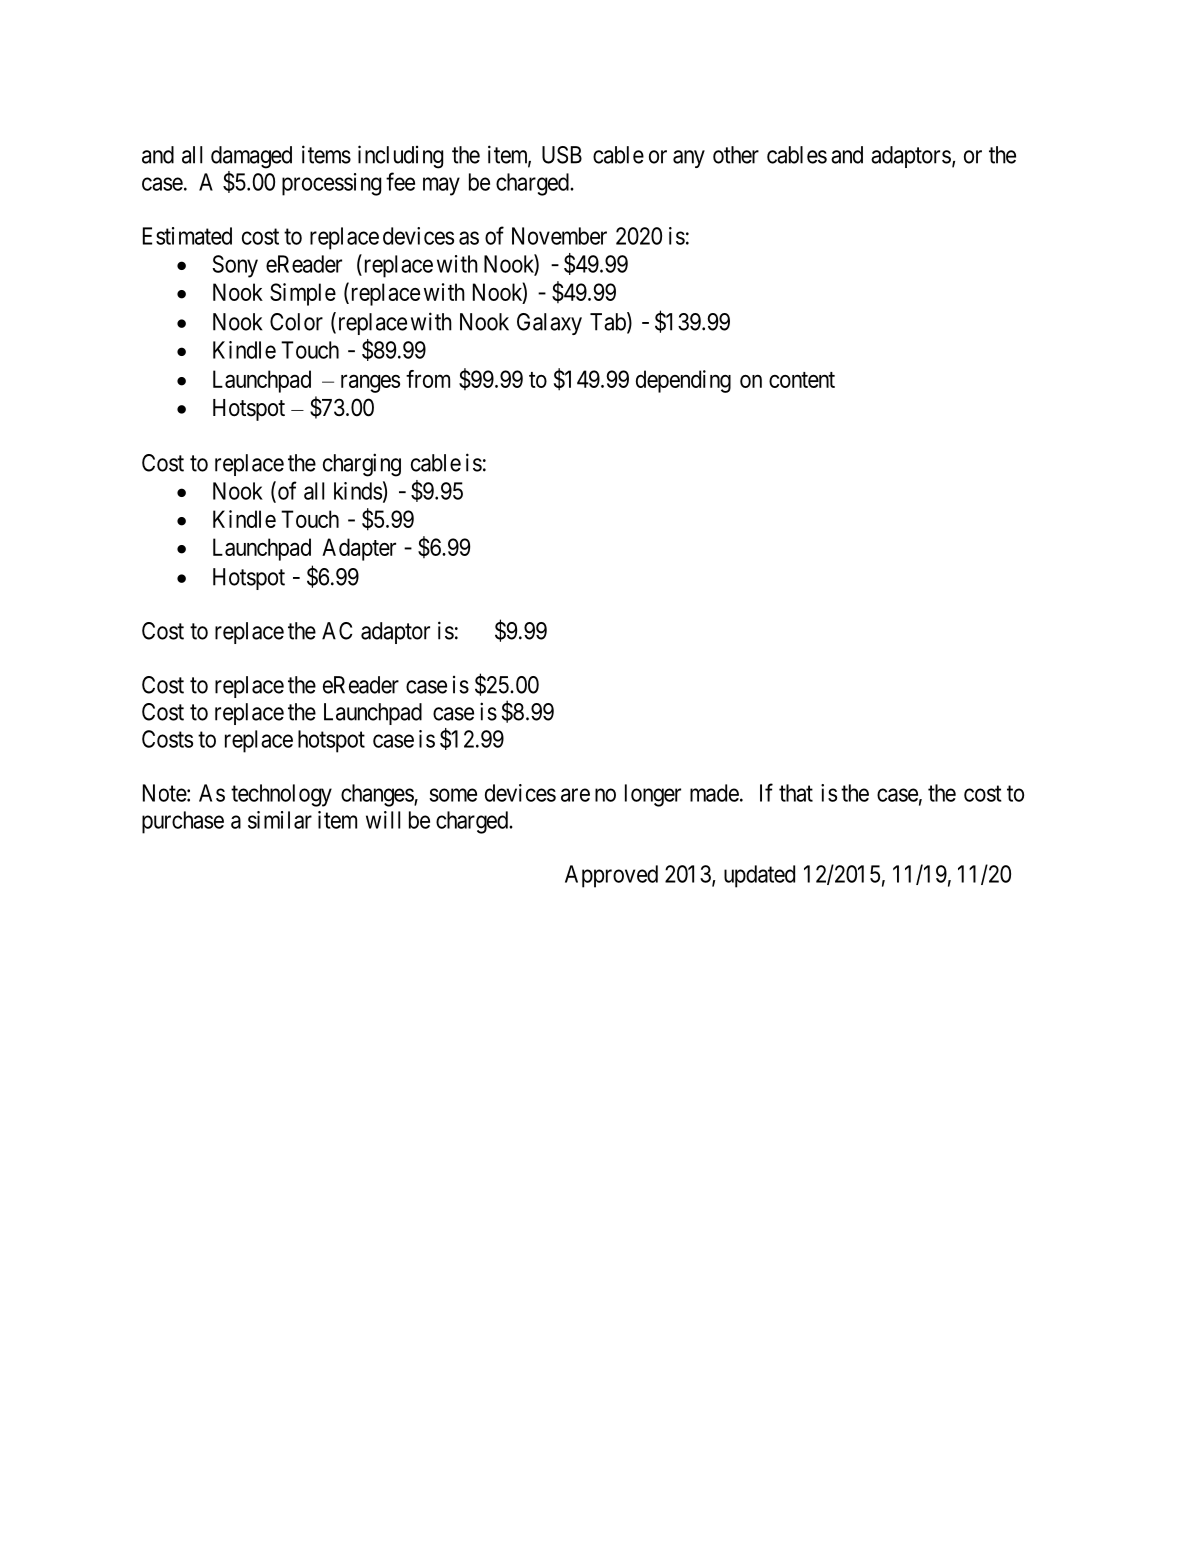 The image size is (1198, 1550). I want to click on ranges, so click(370, 384).
